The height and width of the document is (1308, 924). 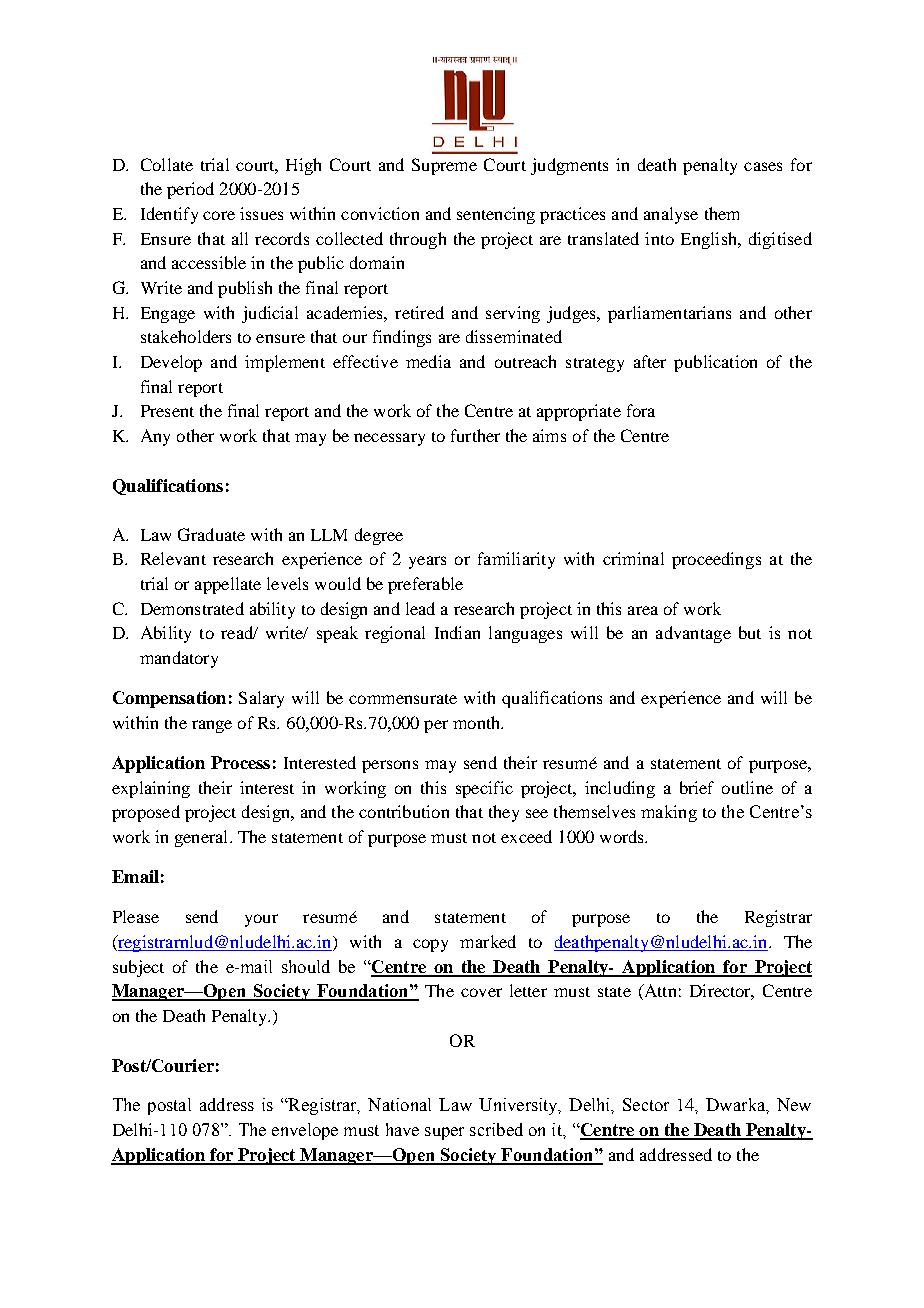 What do you see at coordinates (190, 190) in the document?
I see `period` at bounding box center [190, 190].
